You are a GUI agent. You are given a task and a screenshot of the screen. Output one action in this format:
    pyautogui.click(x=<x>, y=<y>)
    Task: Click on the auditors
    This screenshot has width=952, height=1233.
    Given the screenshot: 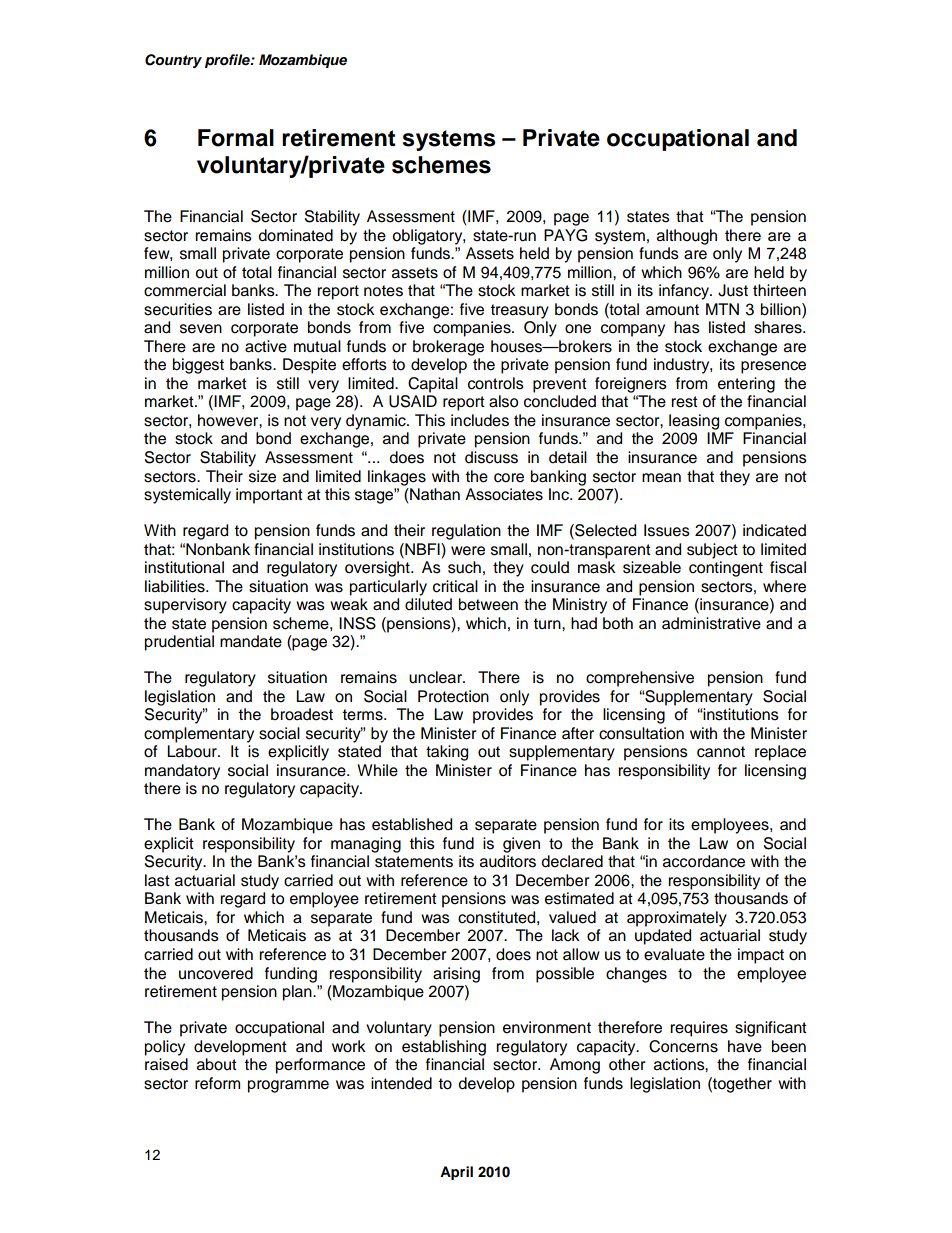 What is the action you would take?
    pyautogui.click(x=508, y=861)
